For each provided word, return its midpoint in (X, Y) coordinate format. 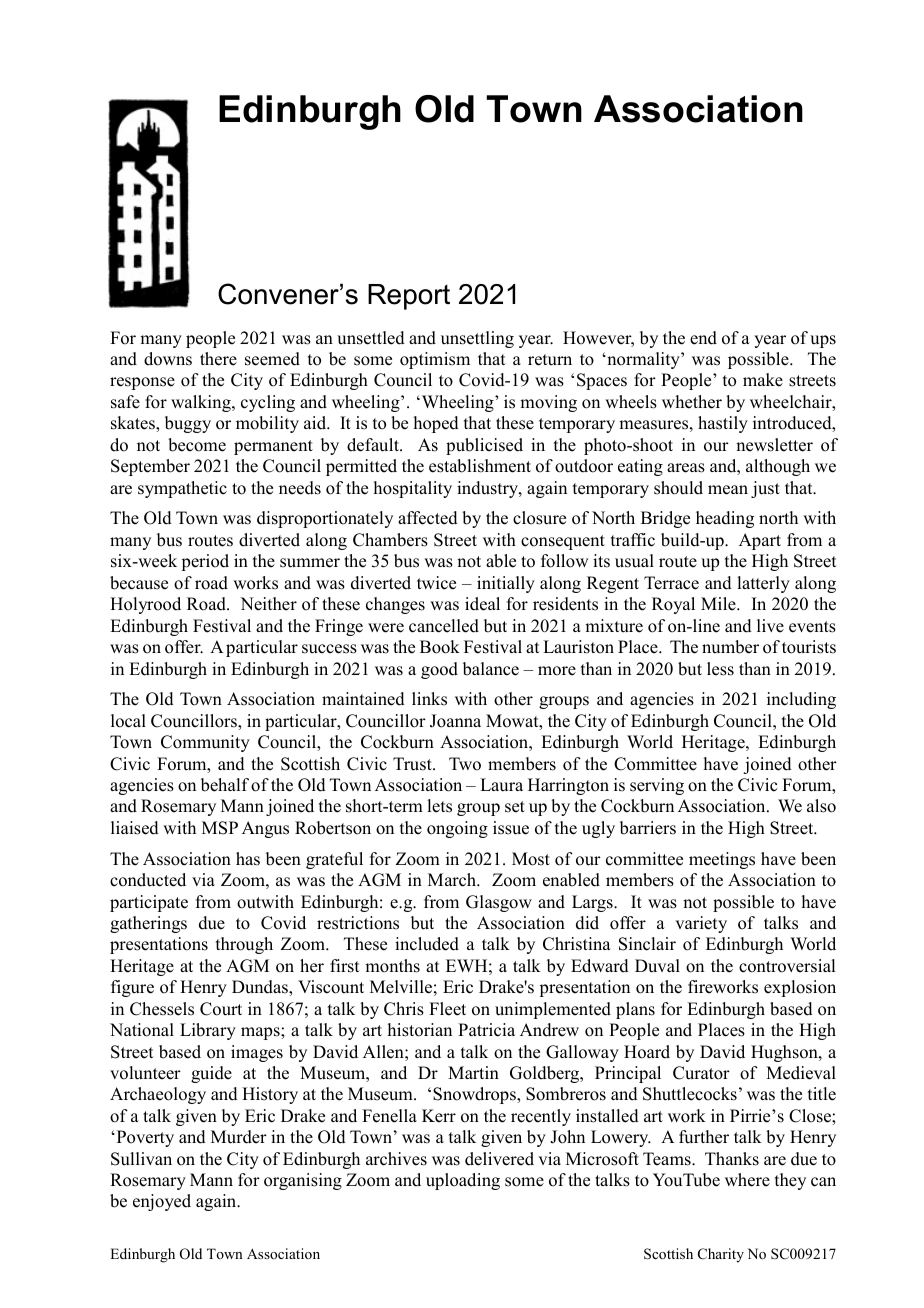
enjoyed (162, 1202)
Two (465, 764)
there (218, 359)
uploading (463, 1181)
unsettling (477, 339)
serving (657, 786)
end (703, 338)
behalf (225, 785)
